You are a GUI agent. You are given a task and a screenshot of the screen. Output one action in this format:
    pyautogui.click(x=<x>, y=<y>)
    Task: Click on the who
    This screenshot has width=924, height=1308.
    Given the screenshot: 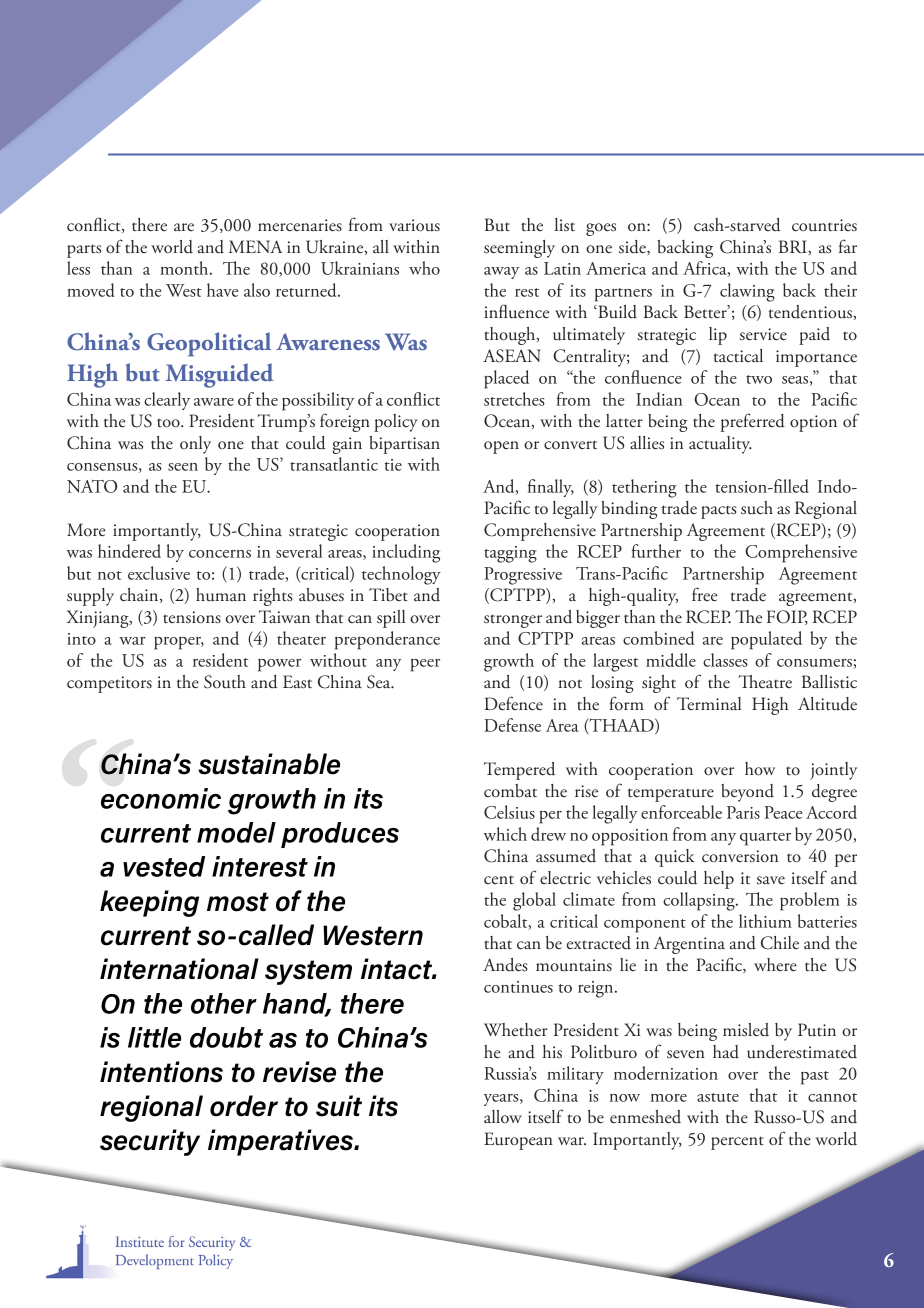 What is the action you would take?
    pyautogui.click(x=424, y=268)
